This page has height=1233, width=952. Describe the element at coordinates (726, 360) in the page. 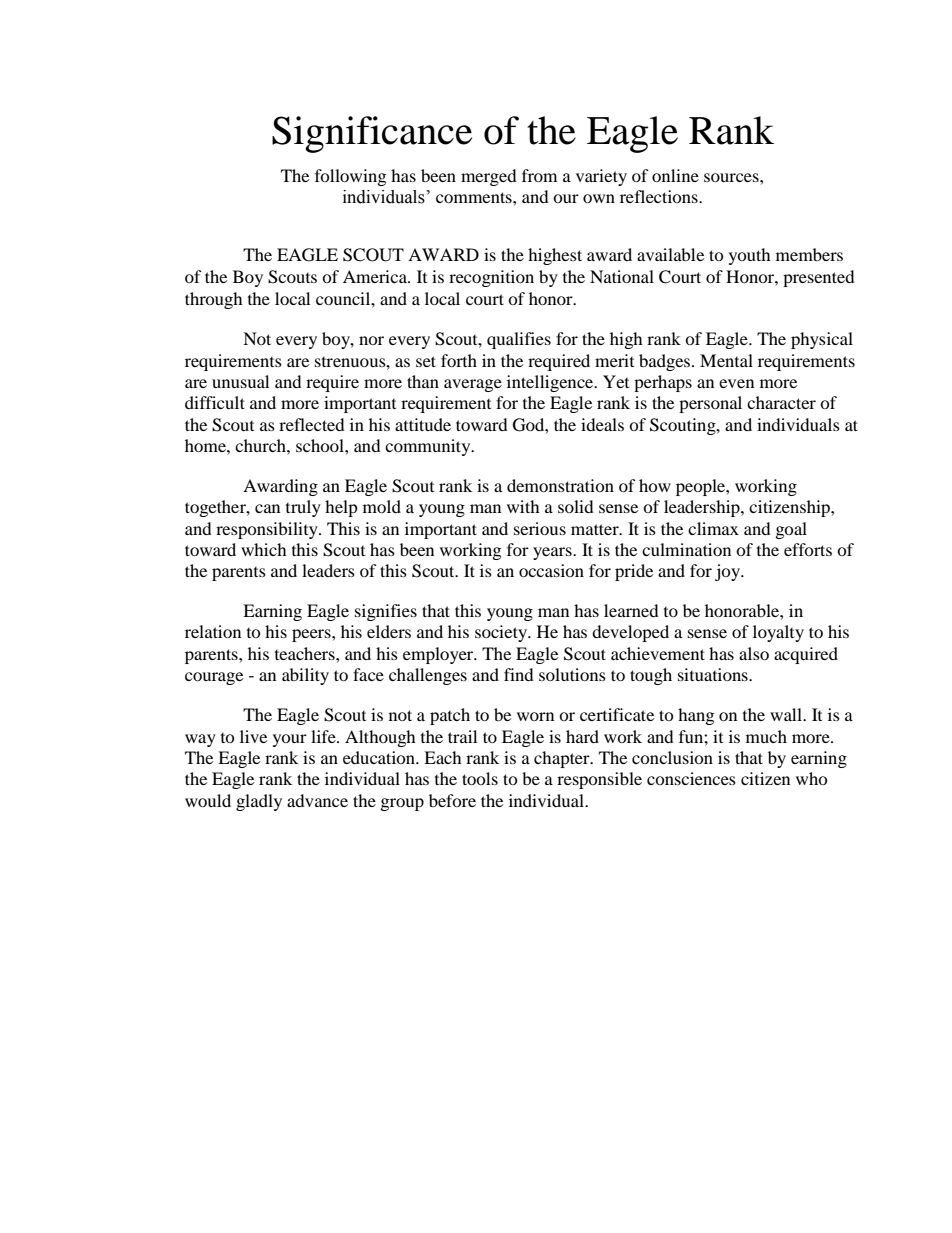

I see `Mental` at that location.
